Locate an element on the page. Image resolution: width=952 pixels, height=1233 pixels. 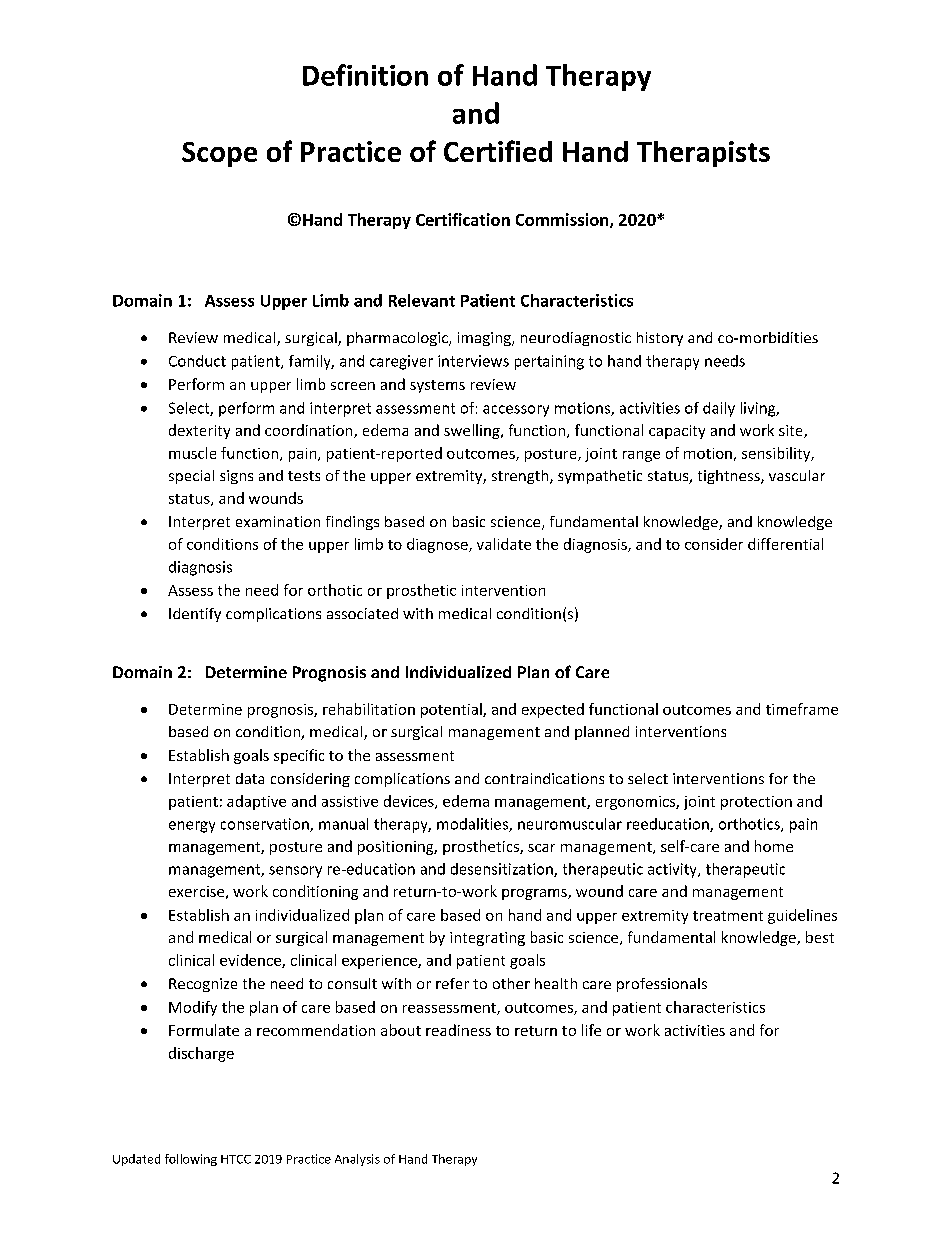
energy is located at coordinates (192, 827).
